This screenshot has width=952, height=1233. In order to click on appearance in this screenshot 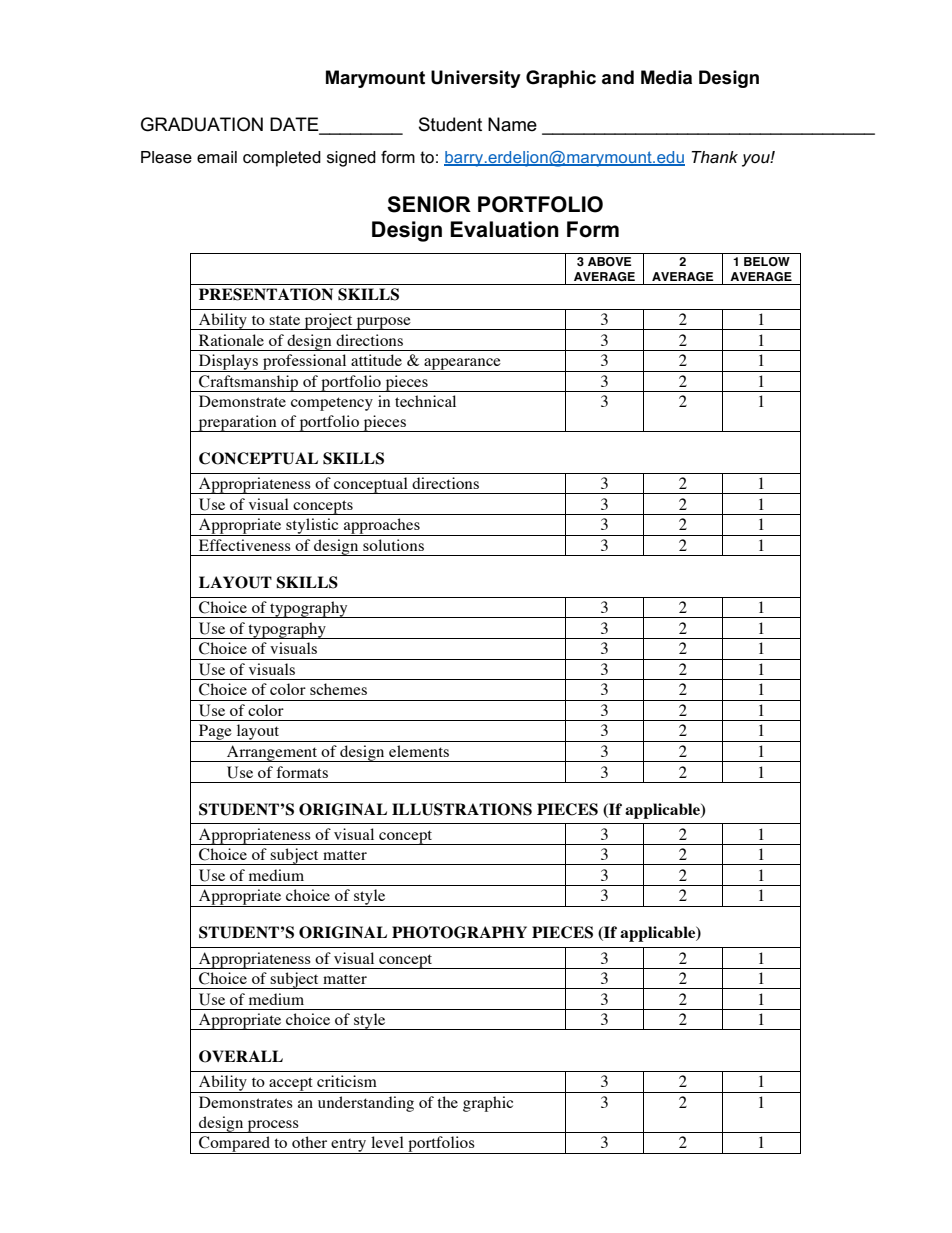, I will do `click(462, 365)`.
